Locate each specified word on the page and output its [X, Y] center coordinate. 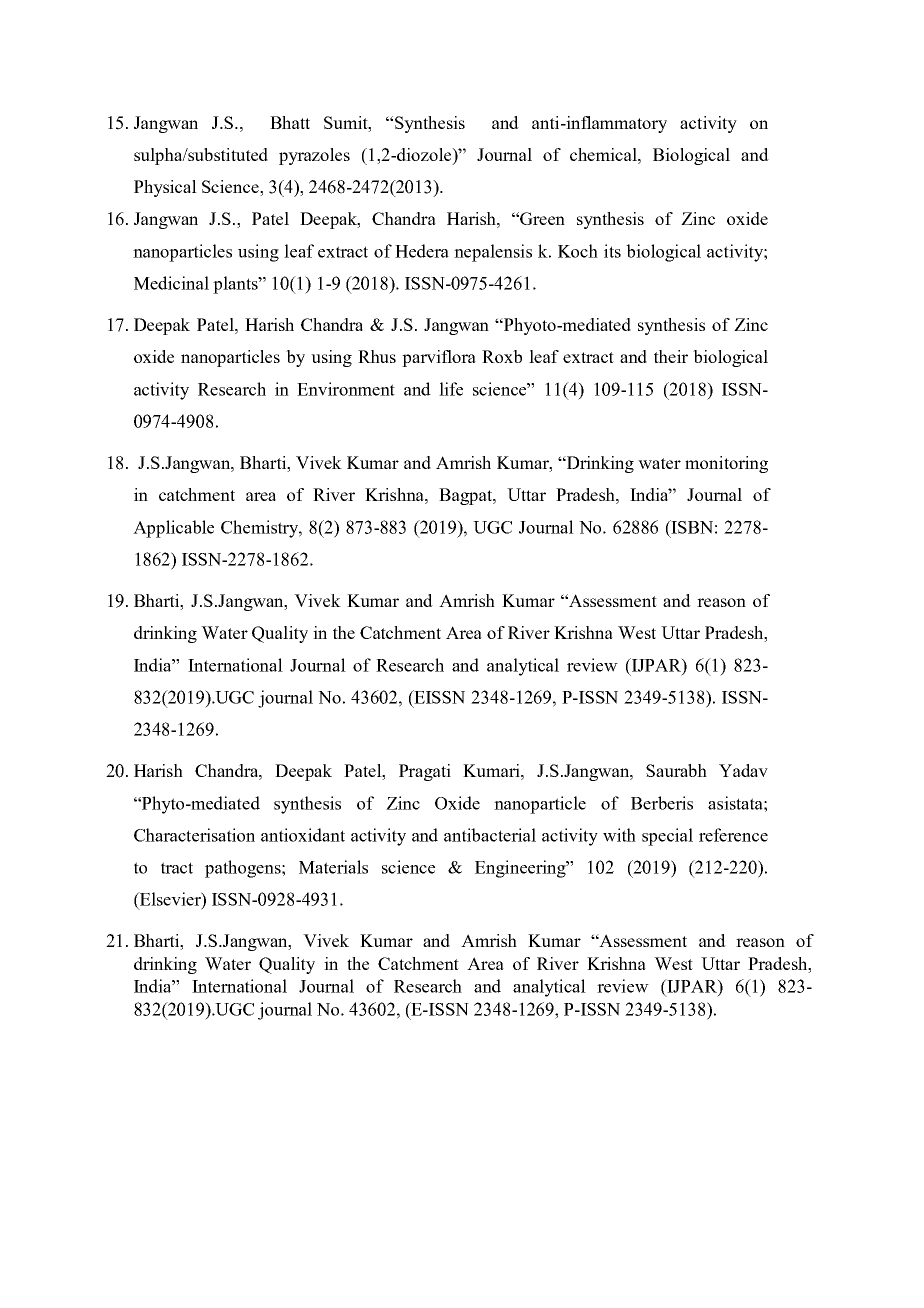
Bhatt [290, 122]
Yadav [743, 770]
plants [236, 285]
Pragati [425, 772]
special [667, 837]
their [671, 356]
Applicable [173, 529]
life [451, 389]
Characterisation [194, 835]
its [612, 251]
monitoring [726, 464]
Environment [346, 389]
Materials [333, 867]
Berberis [662, 803]
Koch [578, 251]
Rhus [377, 356]
